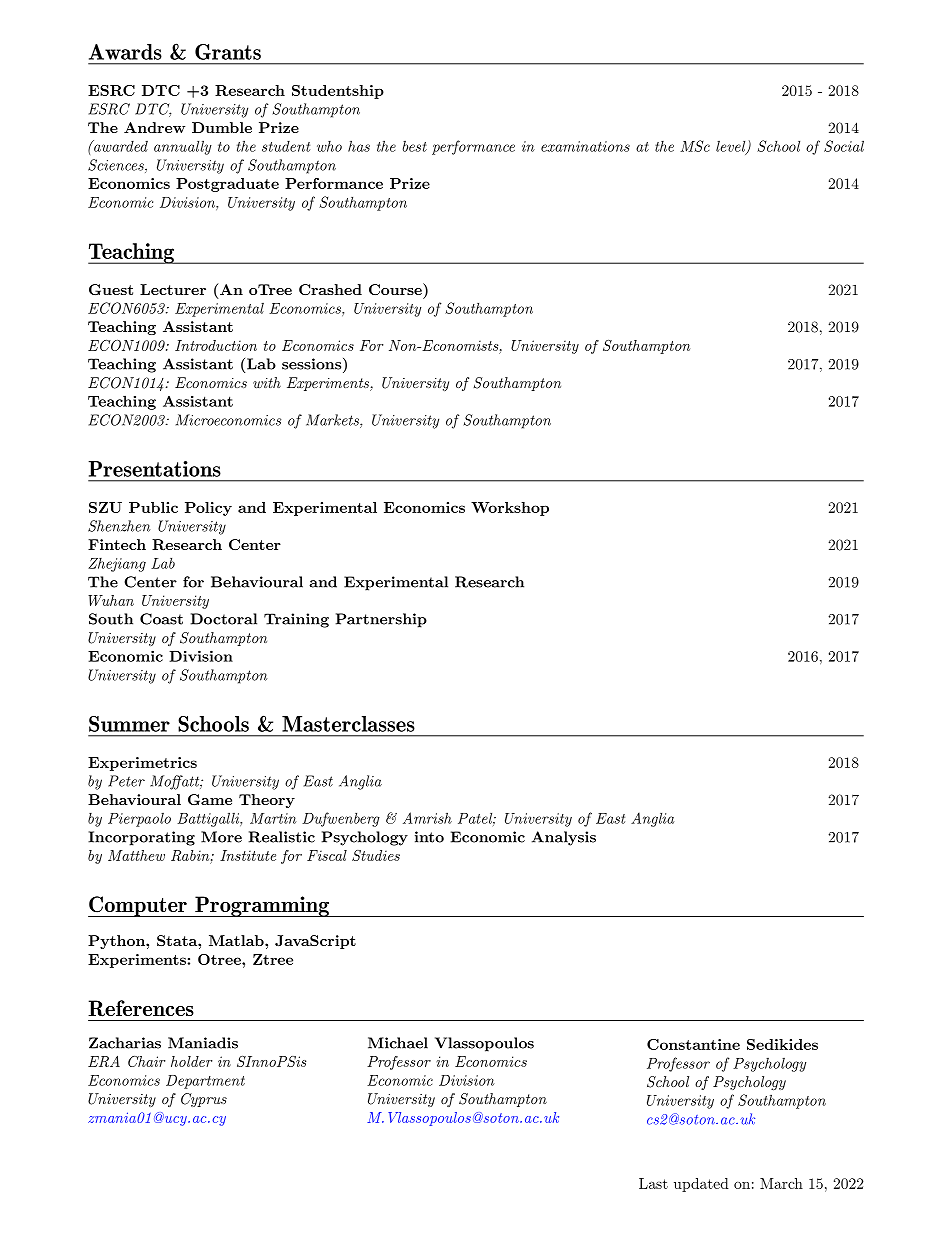 The height and width of the screenshot is (1233, 952). What do you see at coordinates (732, 147) in the screenshot?
I see `level` at bounding box center [732, 147].
